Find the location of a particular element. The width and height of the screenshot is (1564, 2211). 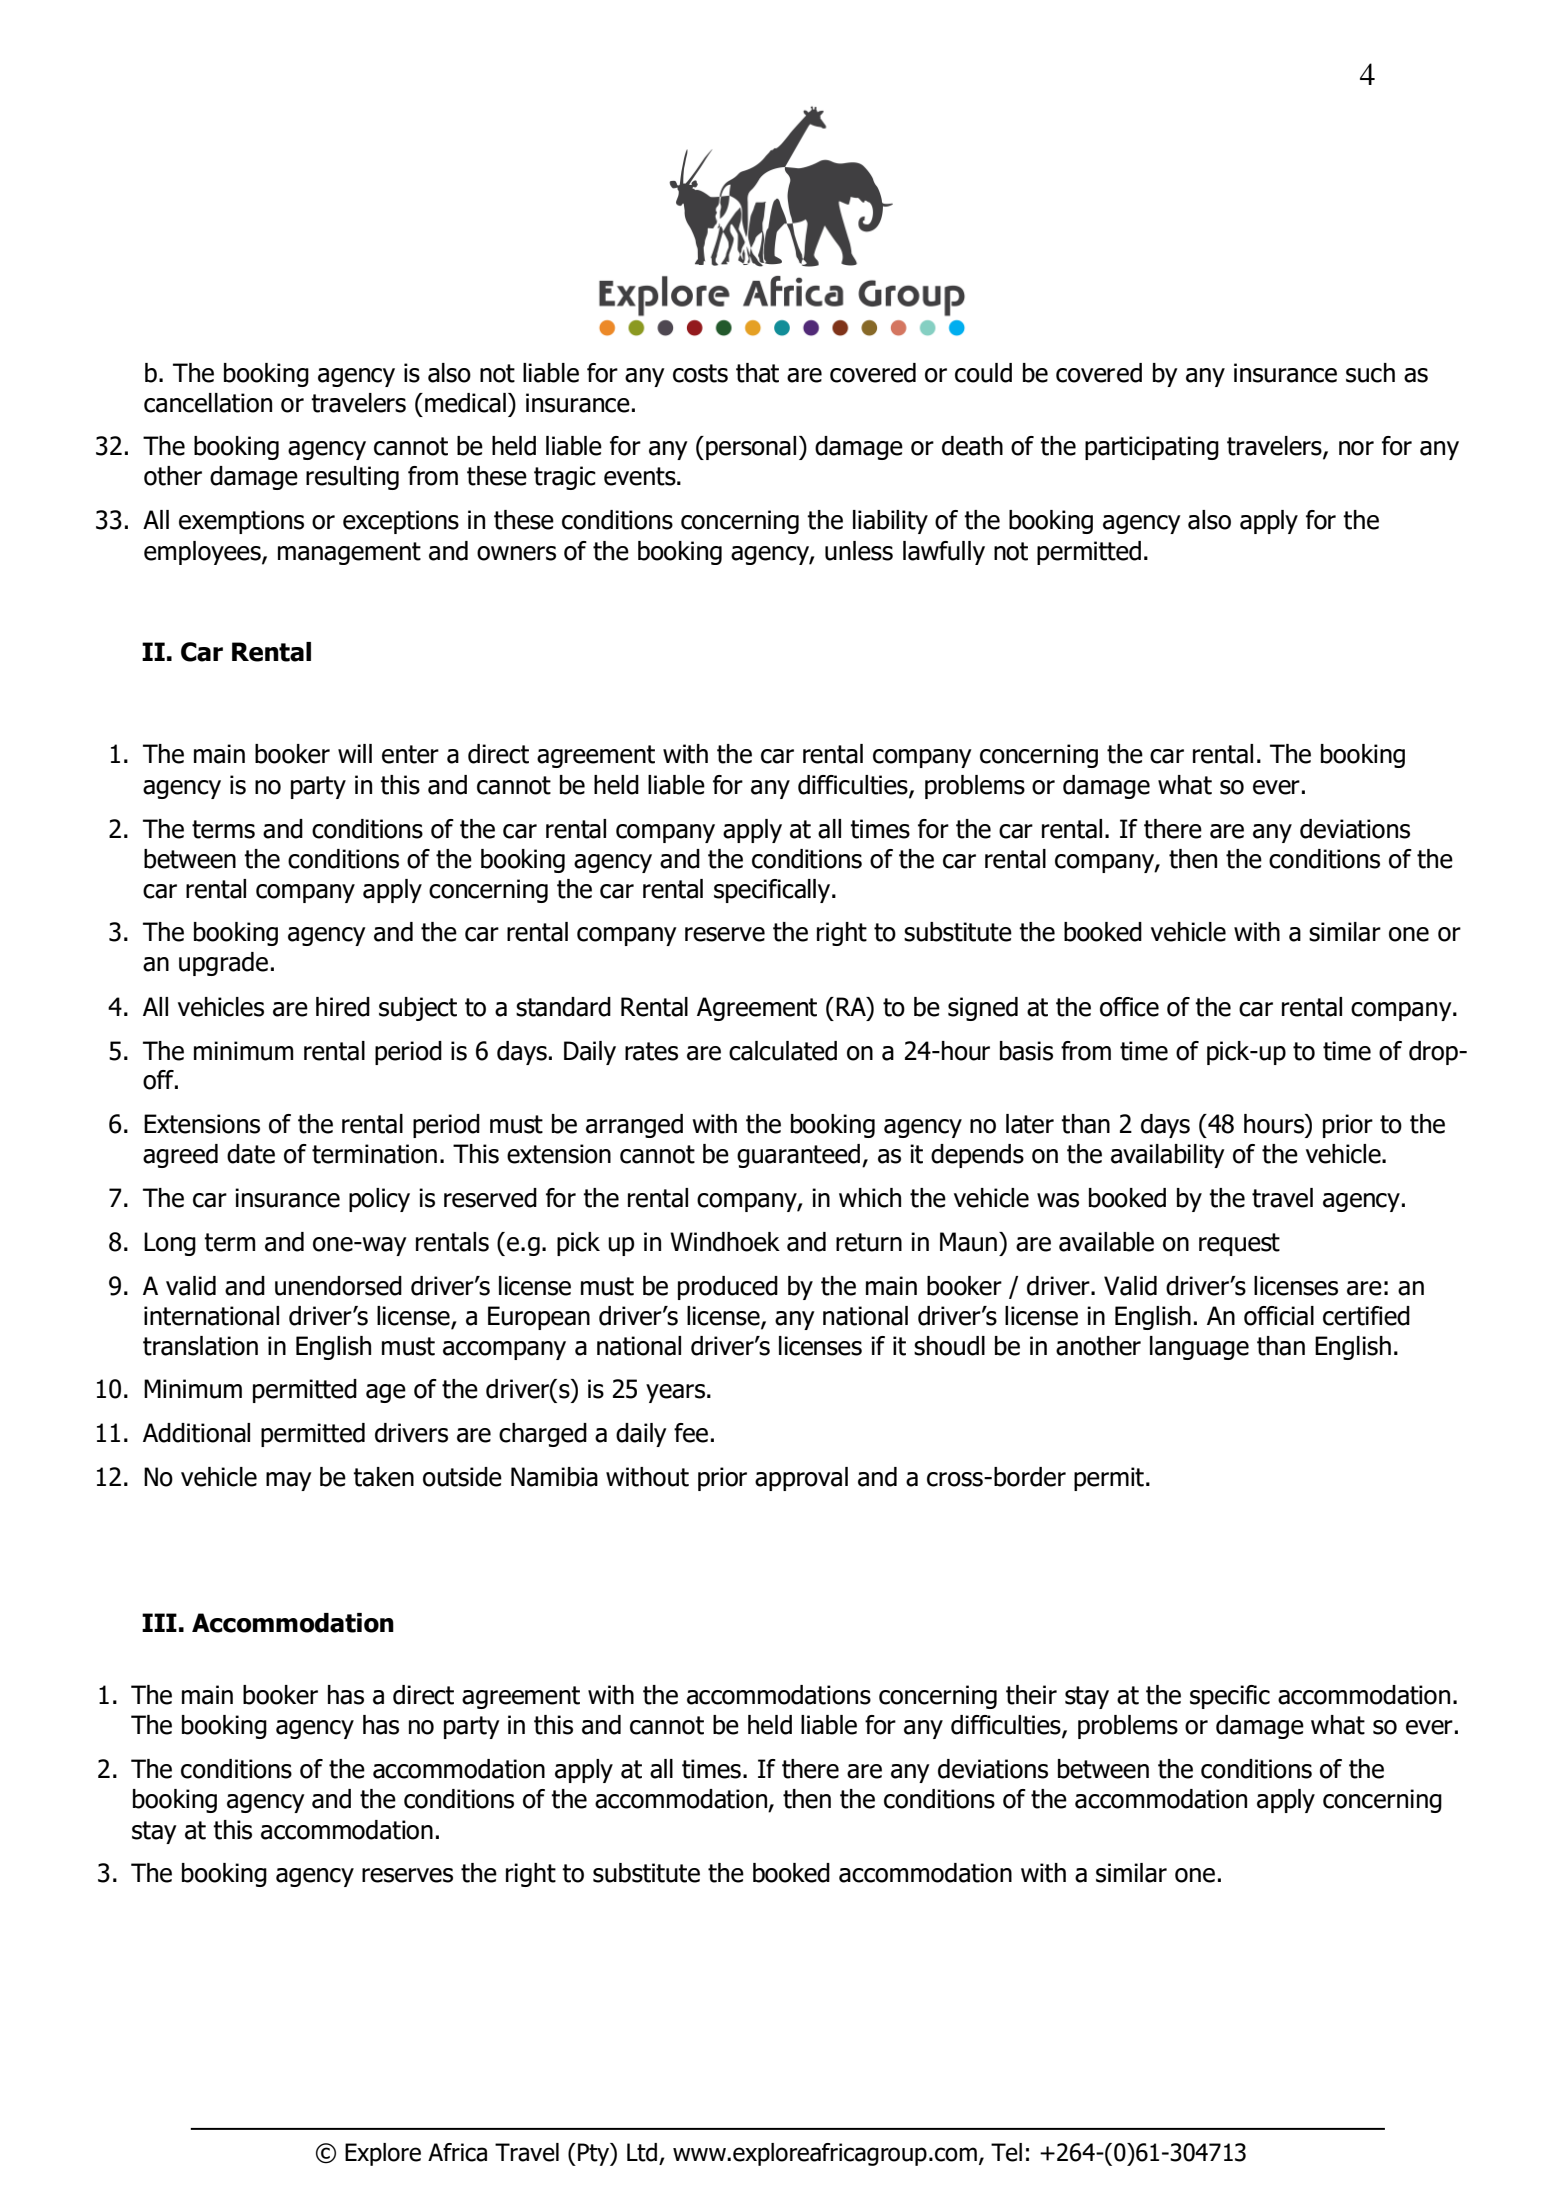

calculated is located at coordinates (783, 1051).
